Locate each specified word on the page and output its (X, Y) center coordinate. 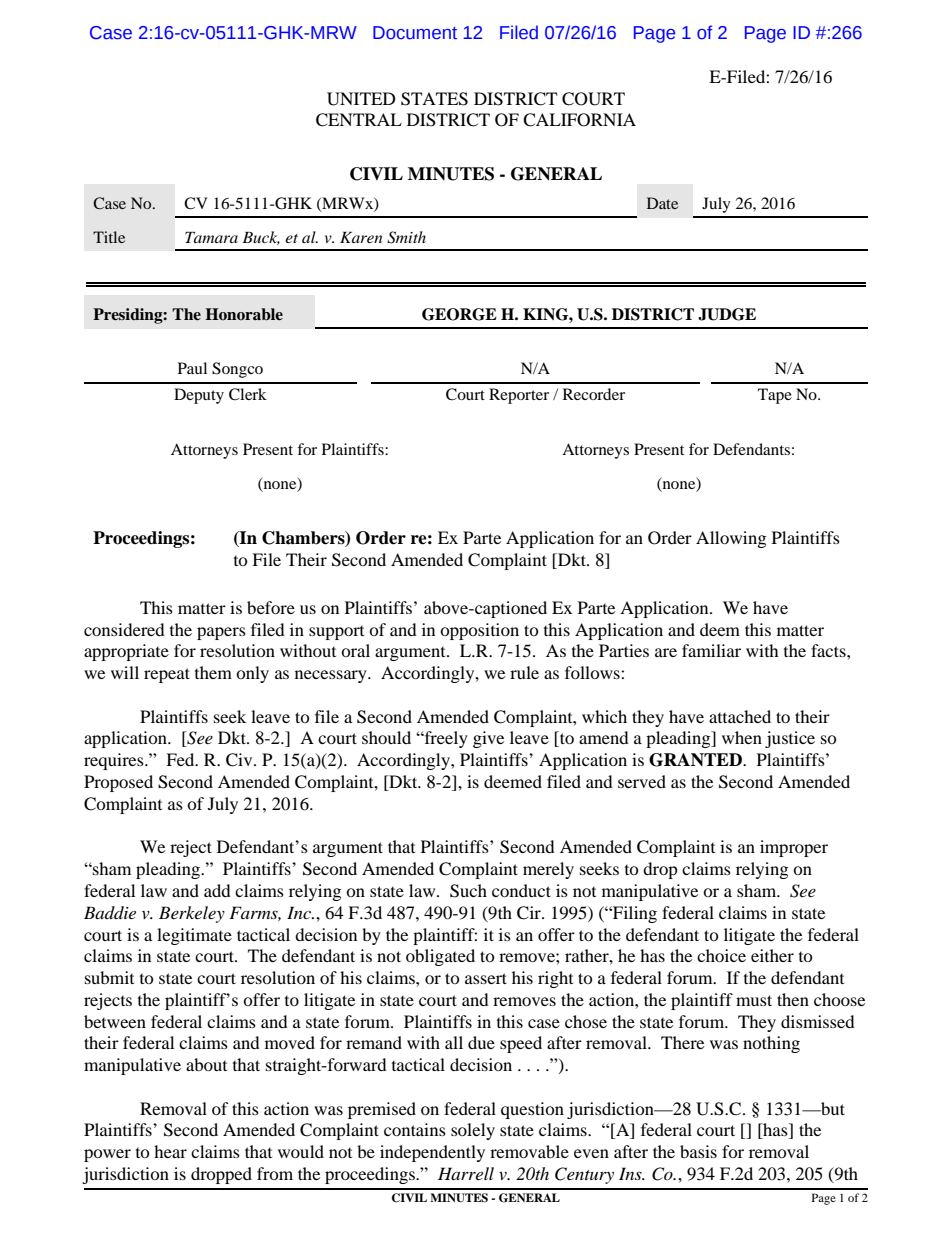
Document (415, 33)
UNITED (361, 99)
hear (170, 1151)
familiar (711, 650)
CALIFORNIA (579, 120)
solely (473, 1131)
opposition (479, 631)
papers (221, 633)
